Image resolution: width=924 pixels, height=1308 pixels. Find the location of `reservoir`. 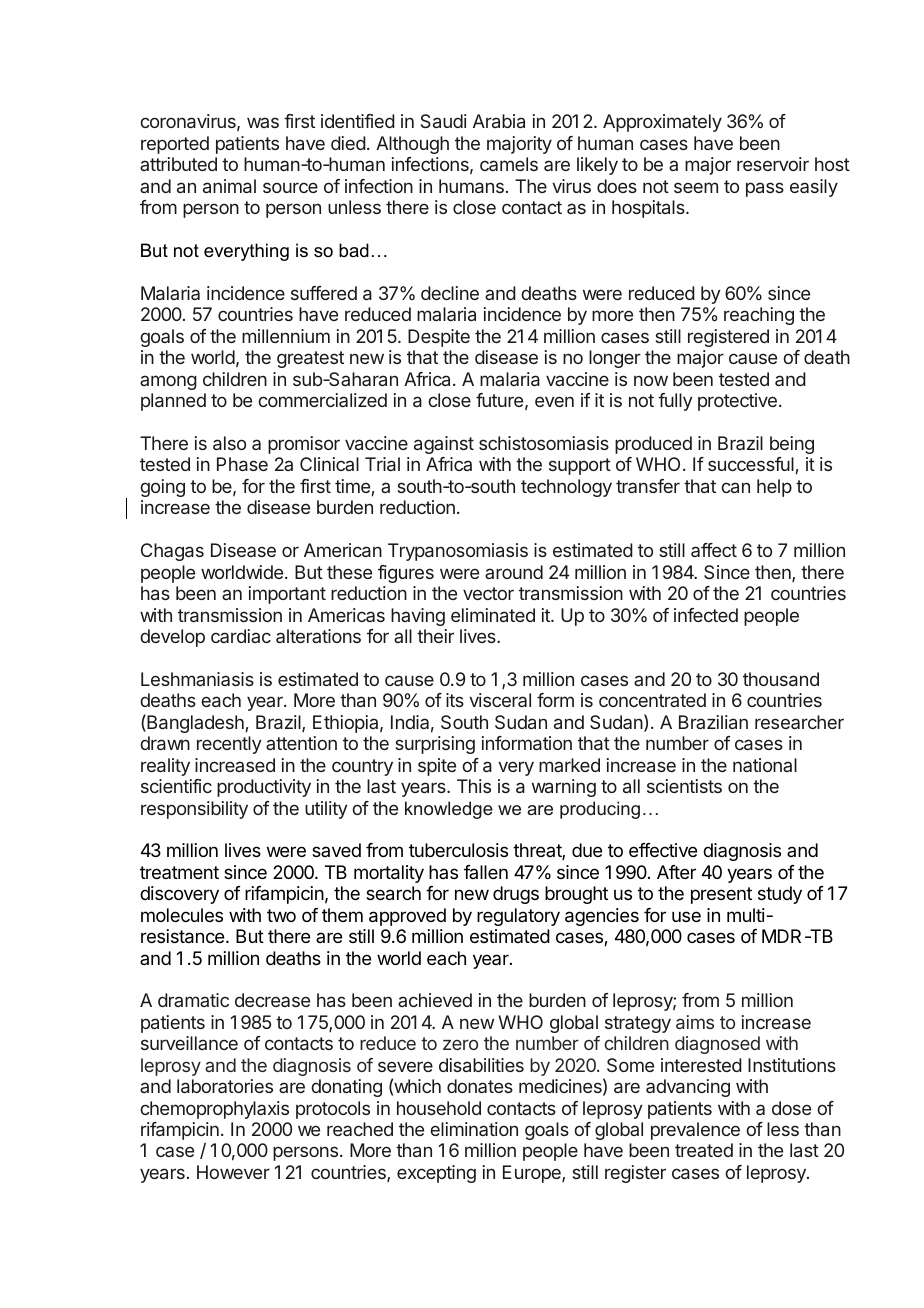

reservoir is located at coordinates (773, 164).
